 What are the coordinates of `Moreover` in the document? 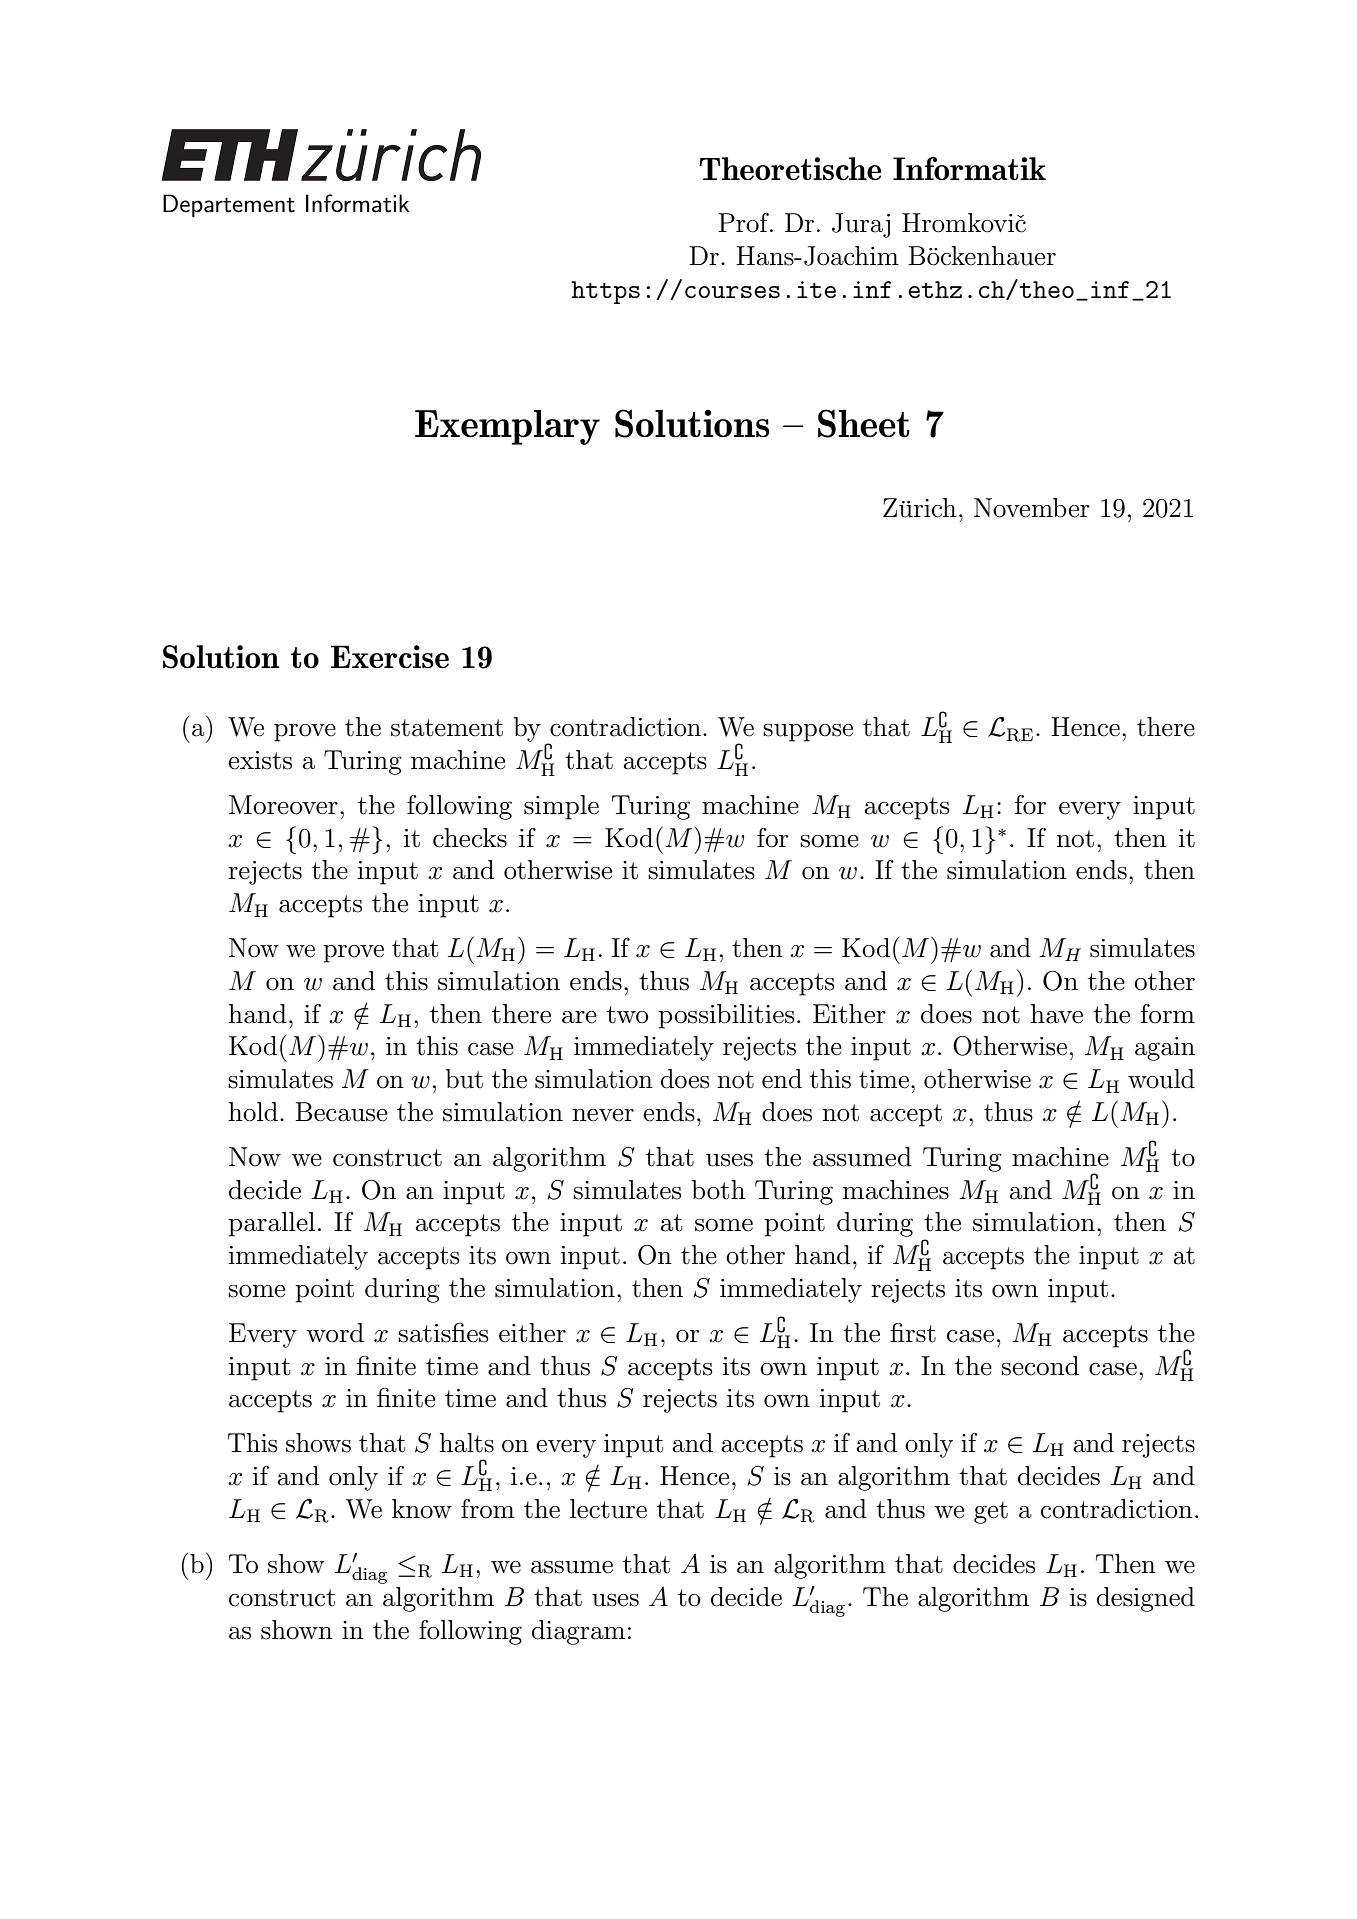 It's located at (283, 805).
